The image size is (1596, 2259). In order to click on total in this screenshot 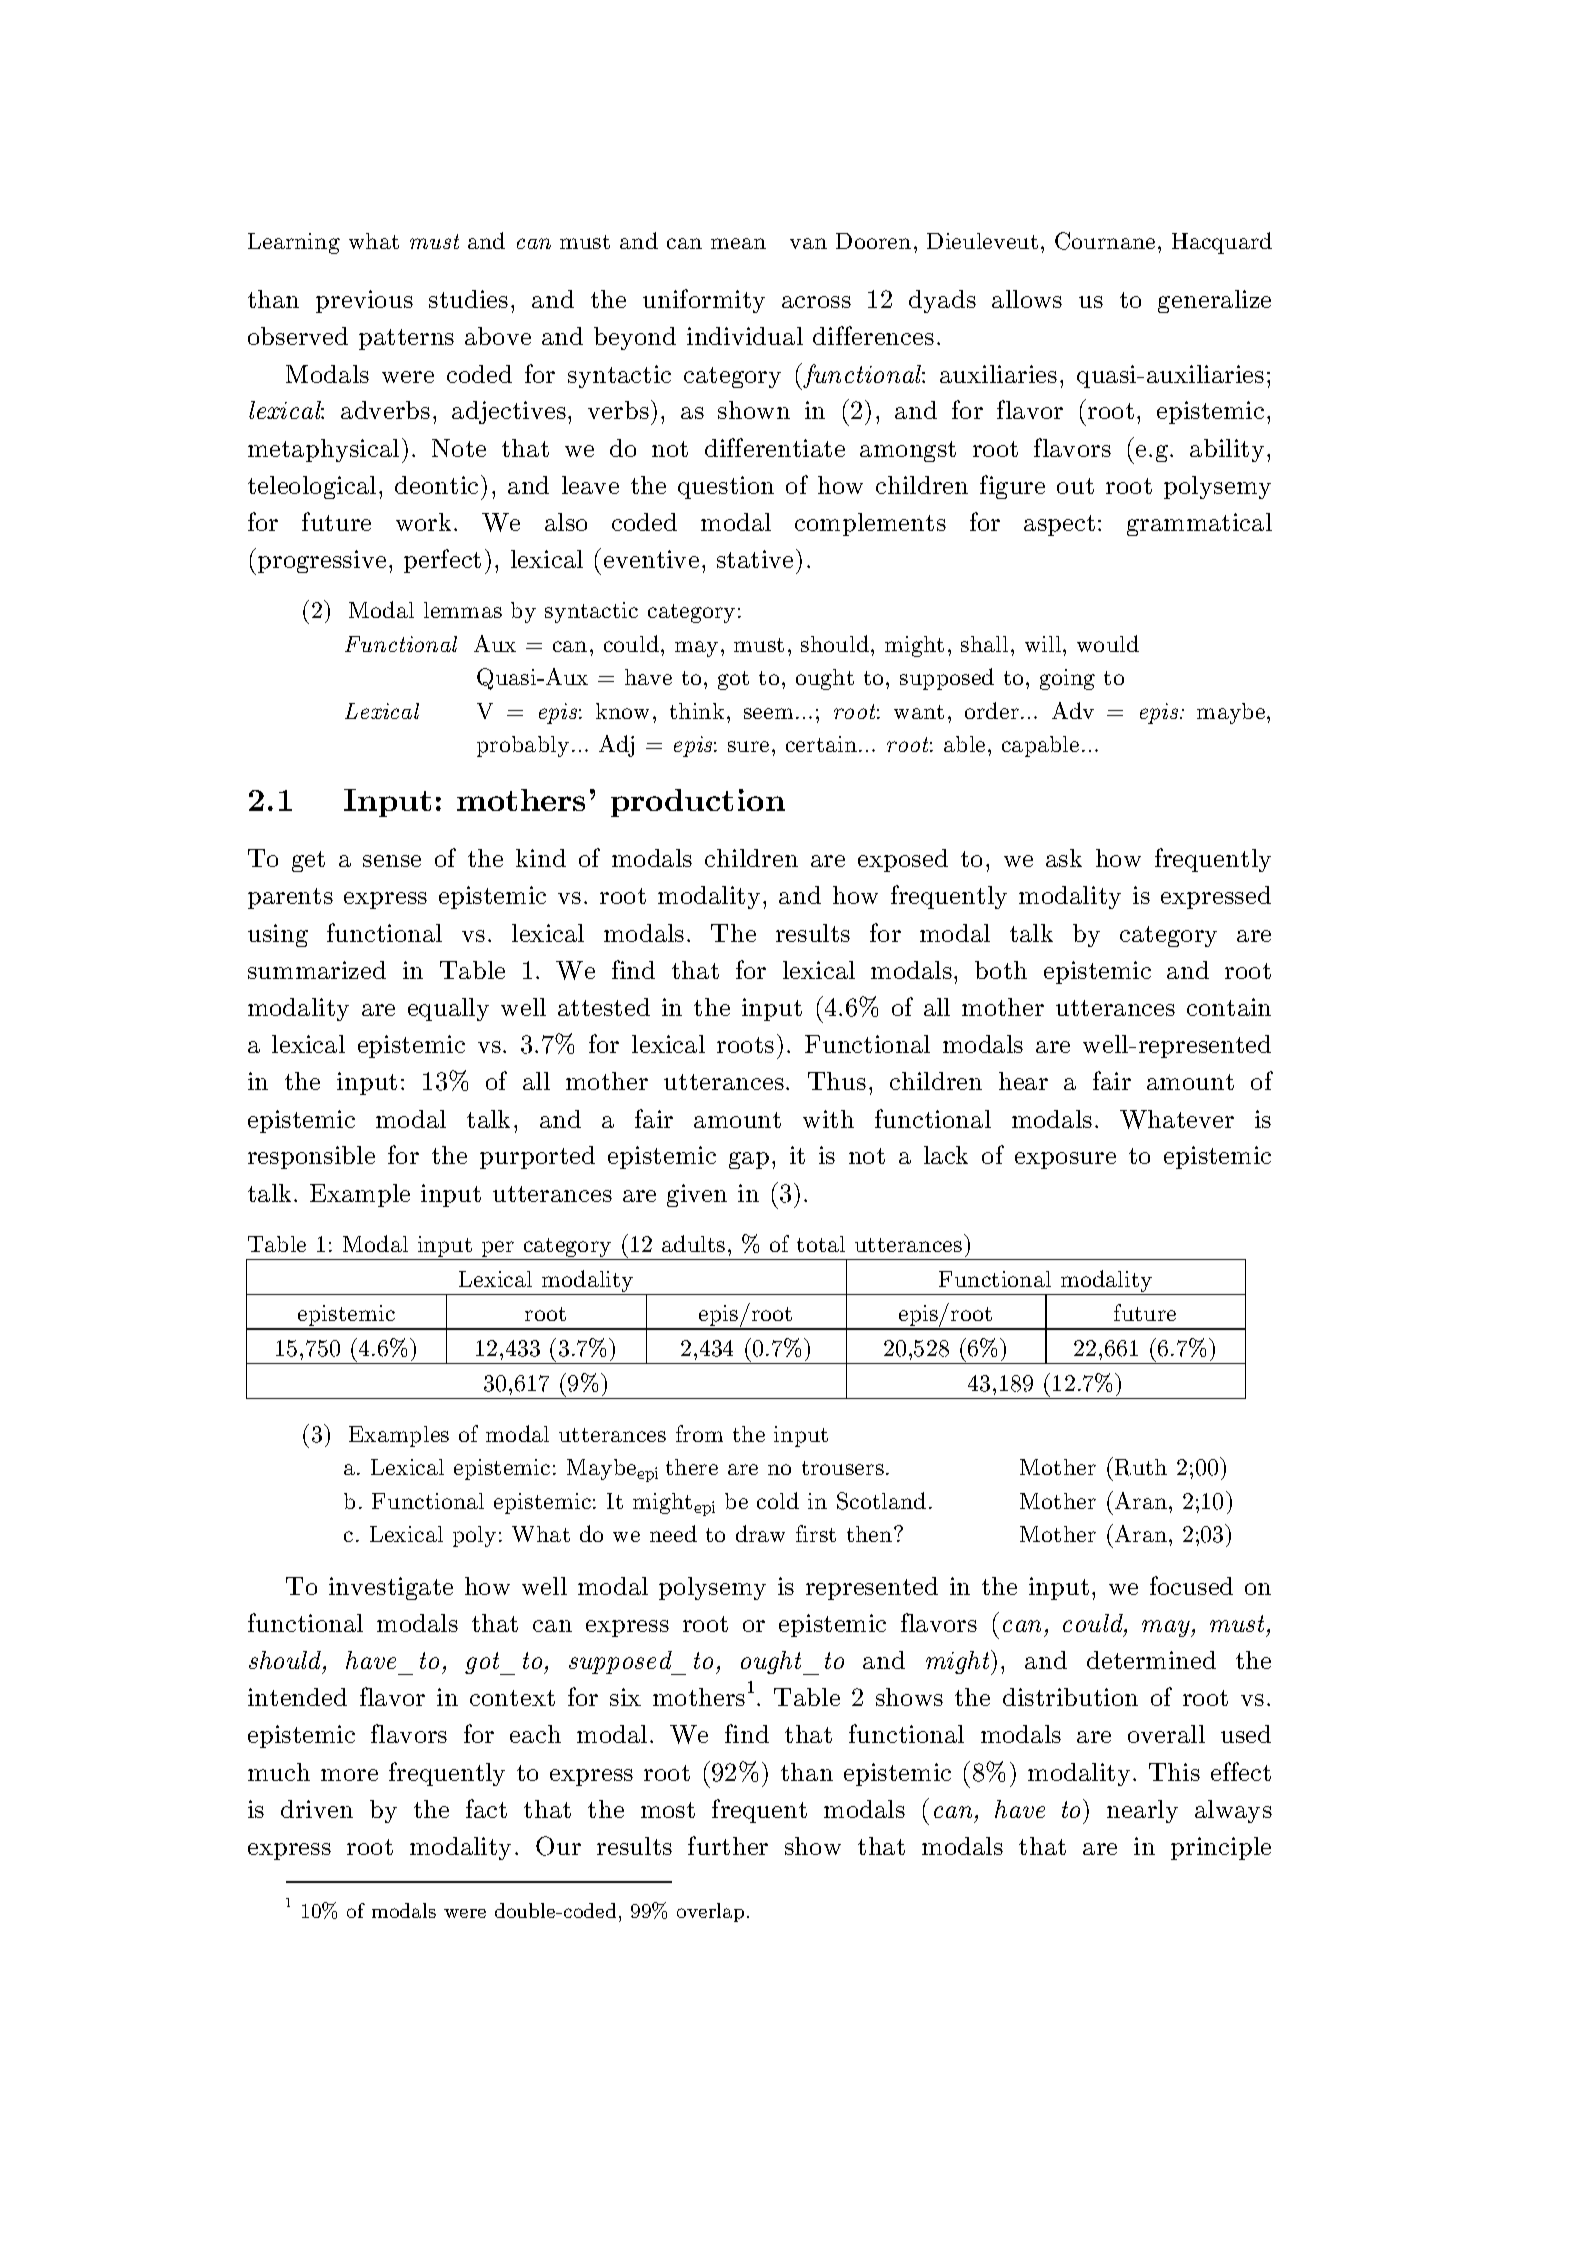, I will do `click(821, 1244)`.
